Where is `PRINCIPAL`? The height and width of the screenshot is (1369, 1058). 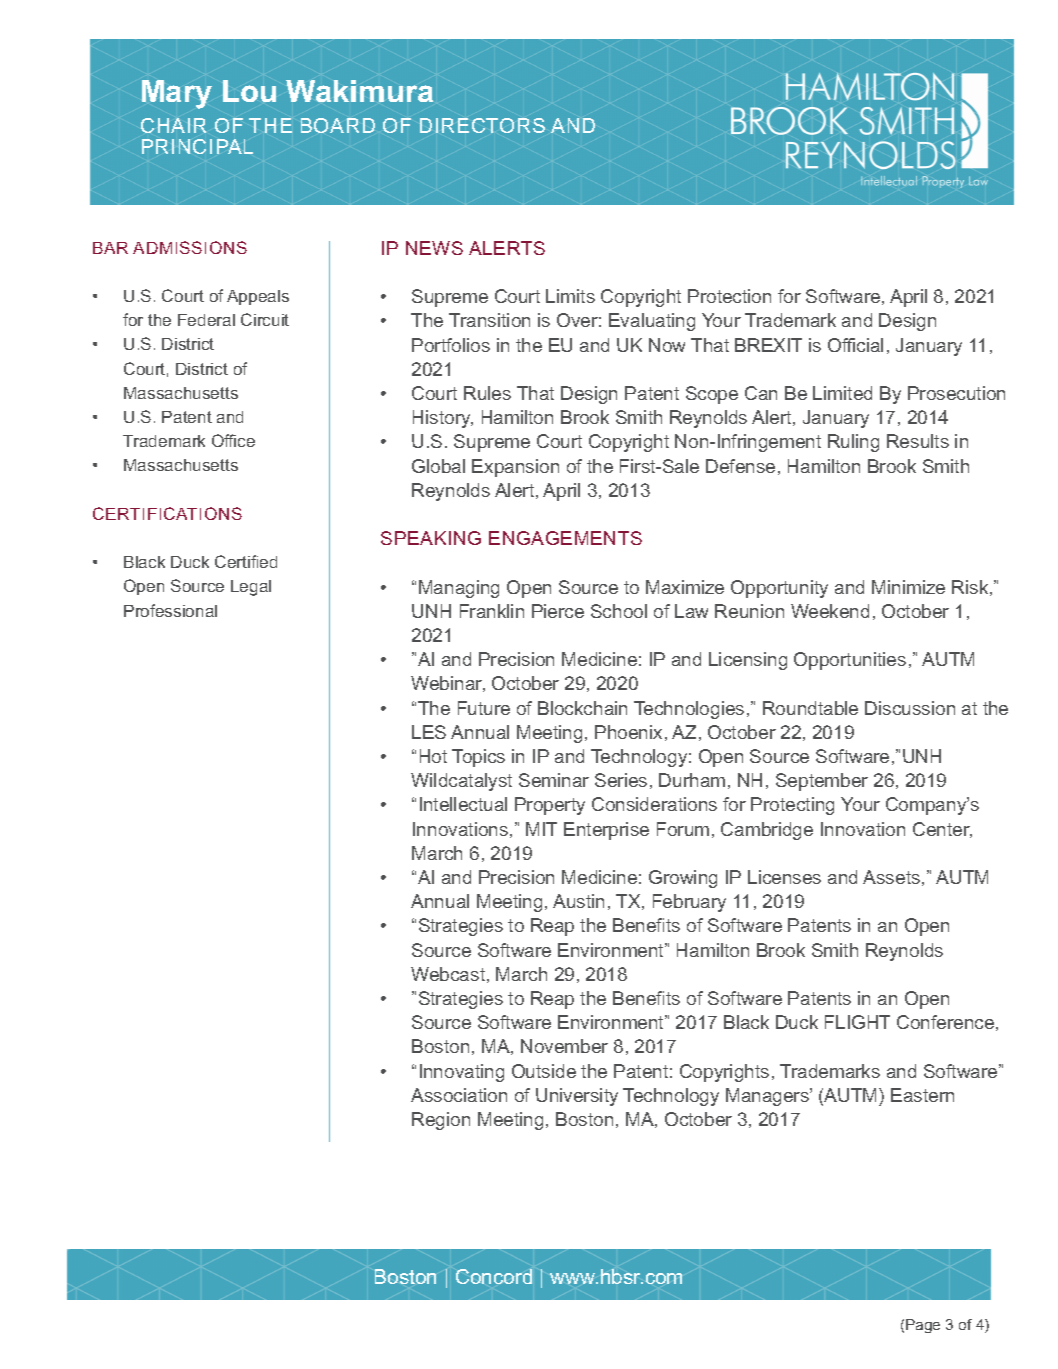
PRINCIPAL is located at coordinates (197, 146).
